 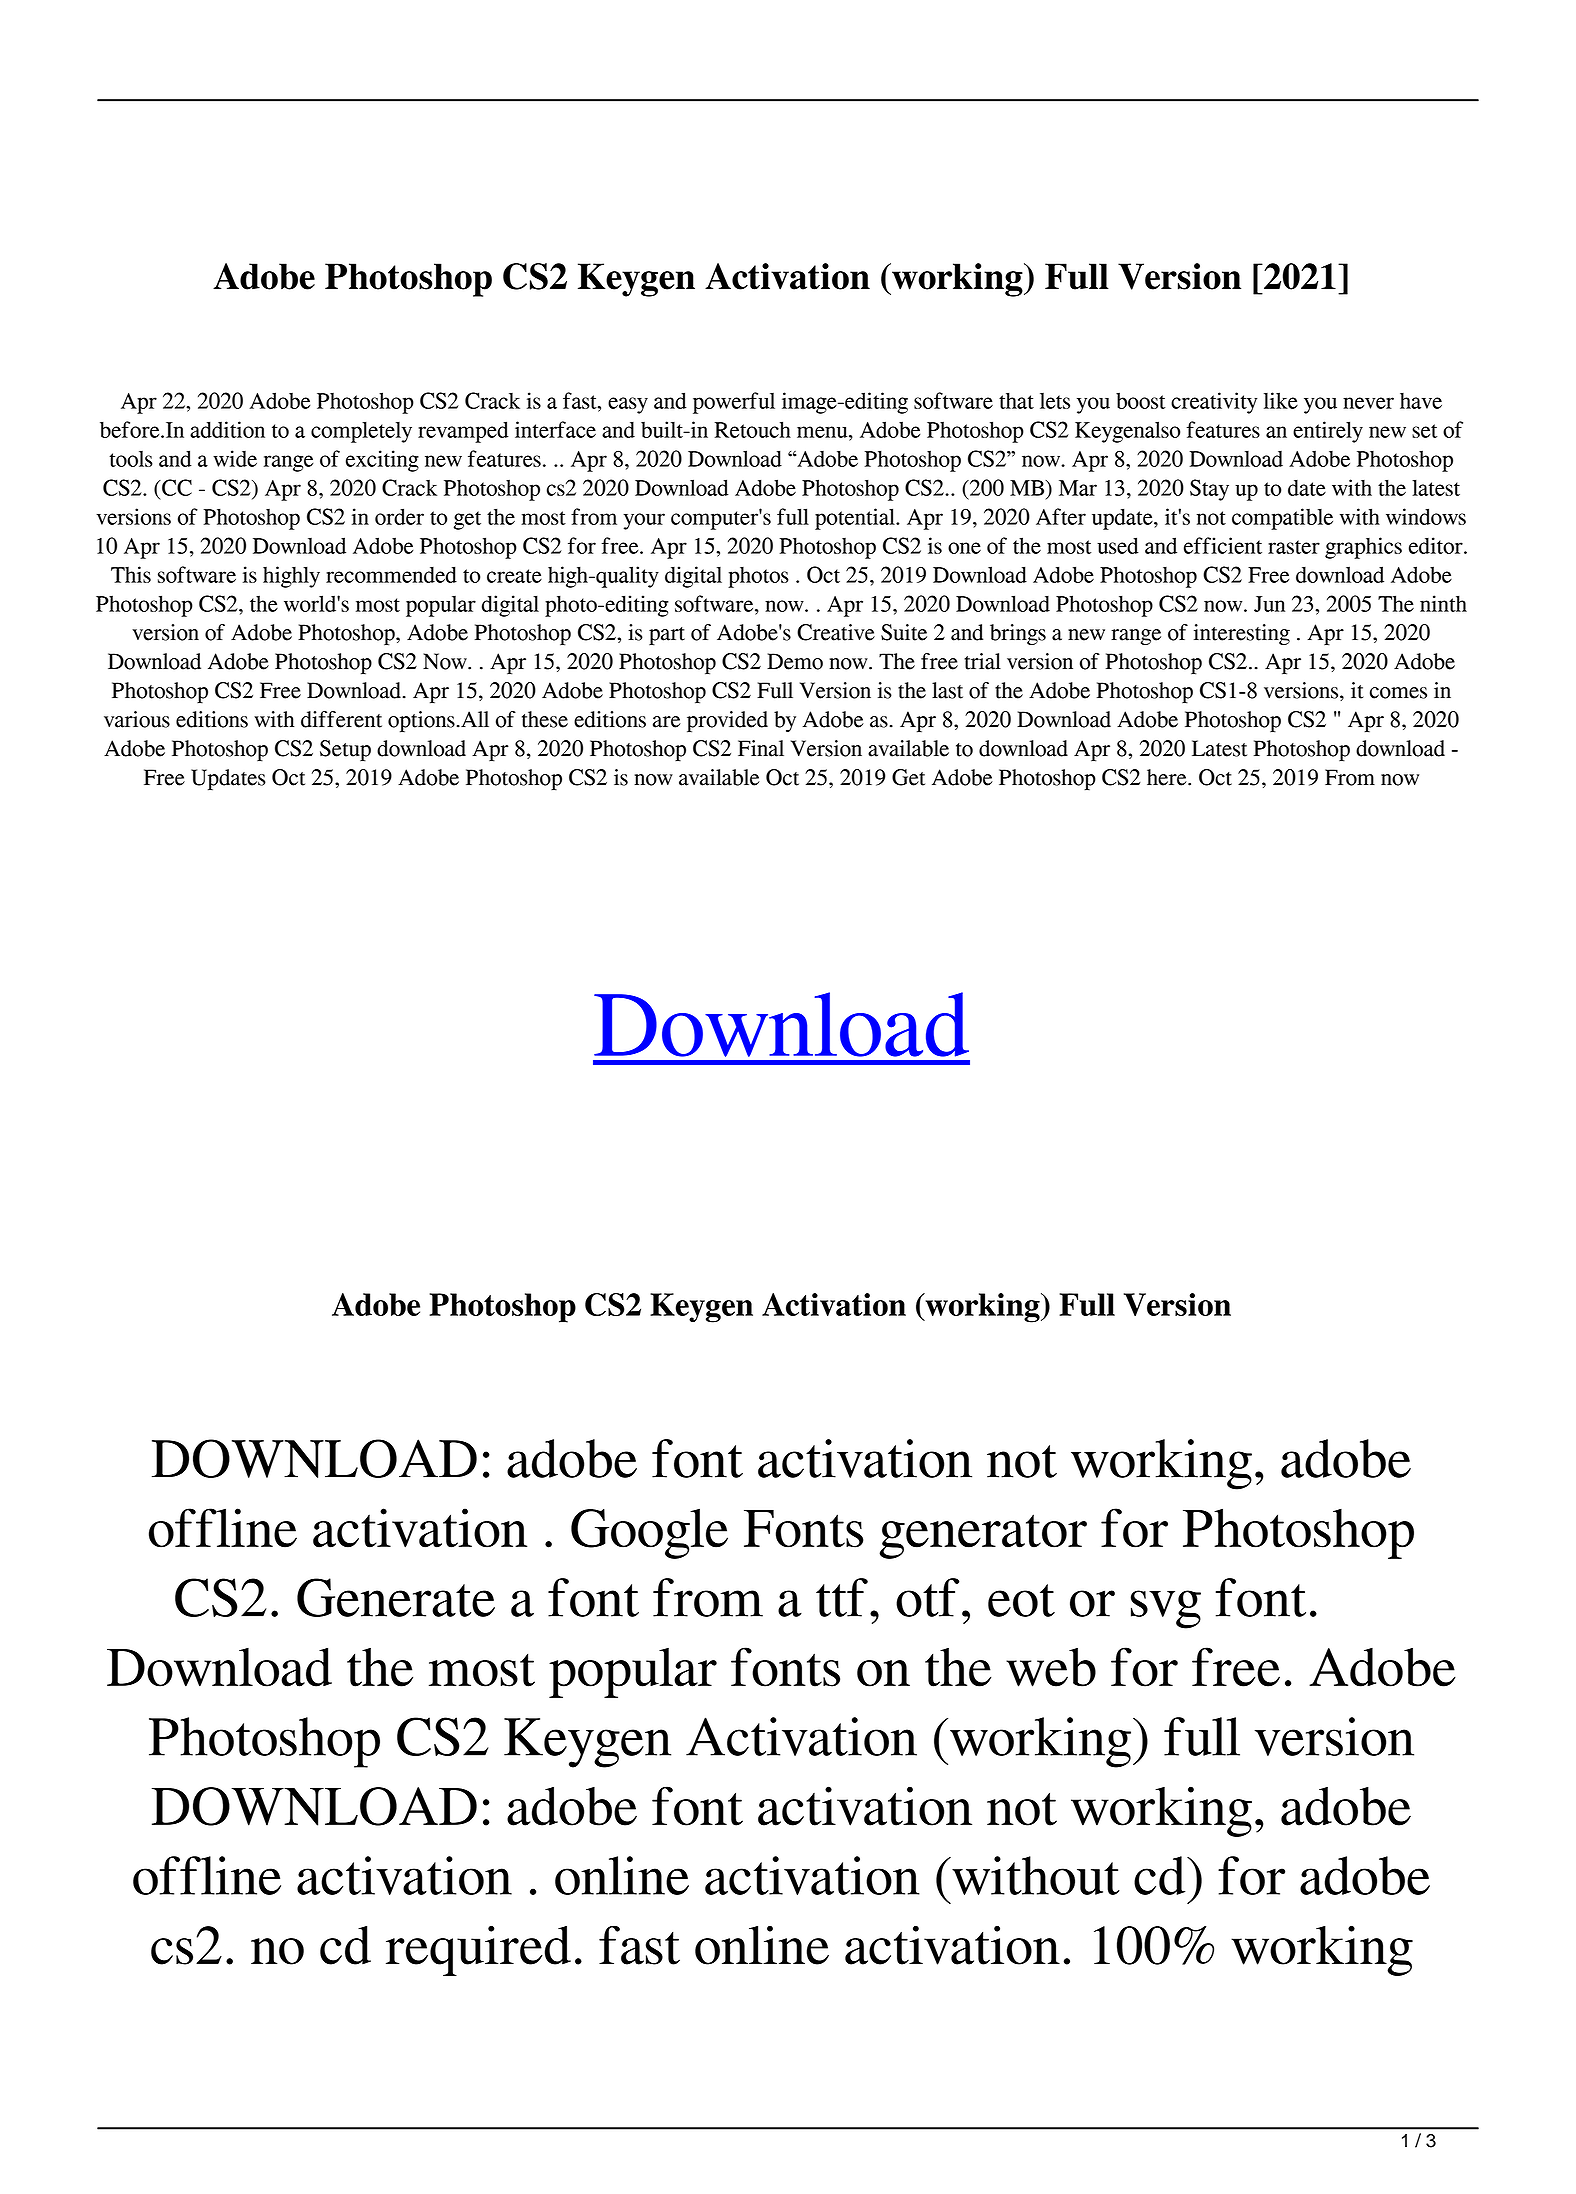 I want to click on ttf, so click(x=842, y=1597).
